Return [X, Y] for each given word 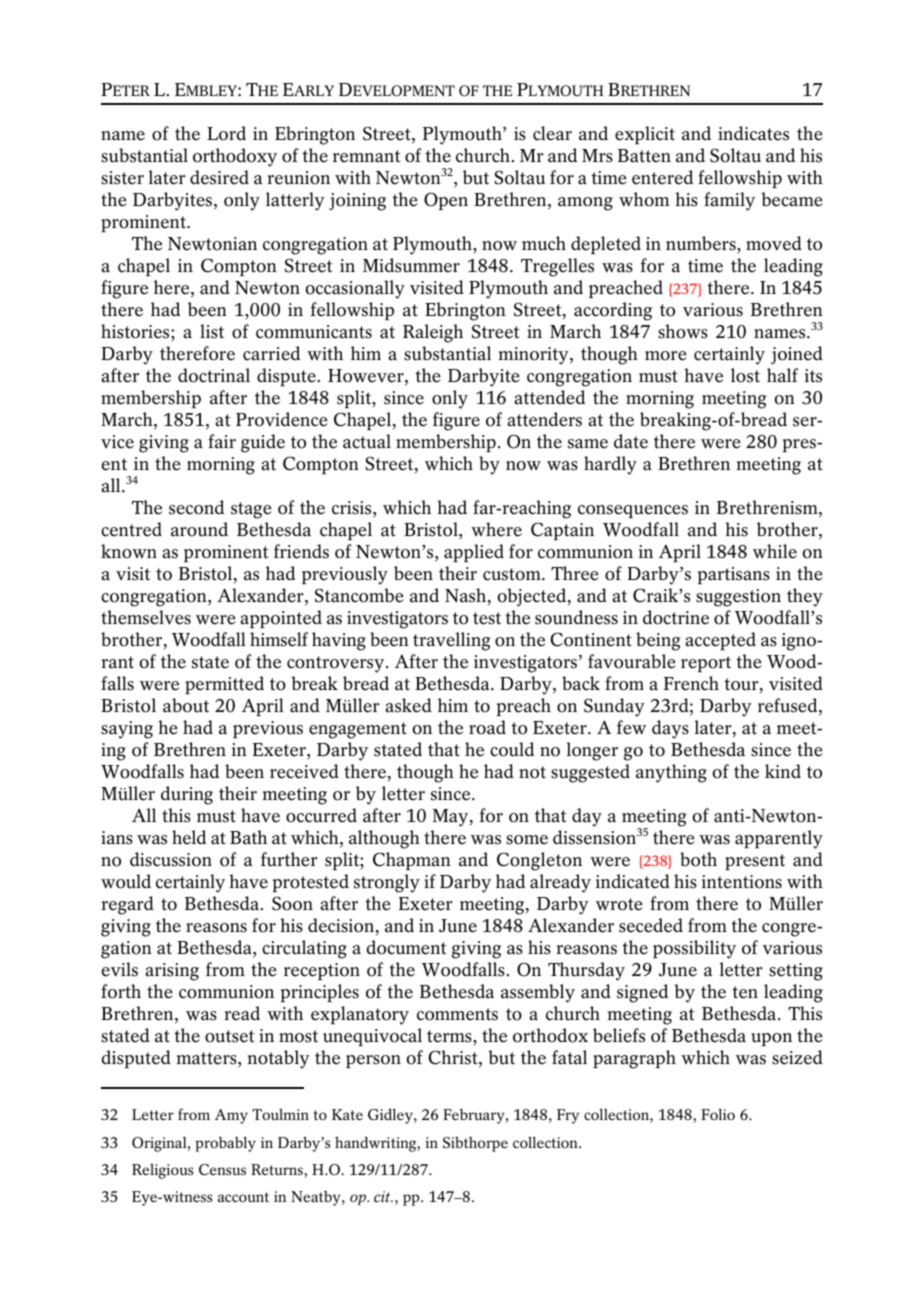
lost [745, 375]
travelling [452, 641]
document [406, 947]
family [729, 201]
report [706, 664]
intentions [742, 882]
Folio [718, 1114]
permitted [224, 685]
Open [446, 201]
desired [219, 177]
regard [127, 905]
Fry [568, 1116]
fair [222, 441]
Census [222, 1169]
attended [549, 397]
